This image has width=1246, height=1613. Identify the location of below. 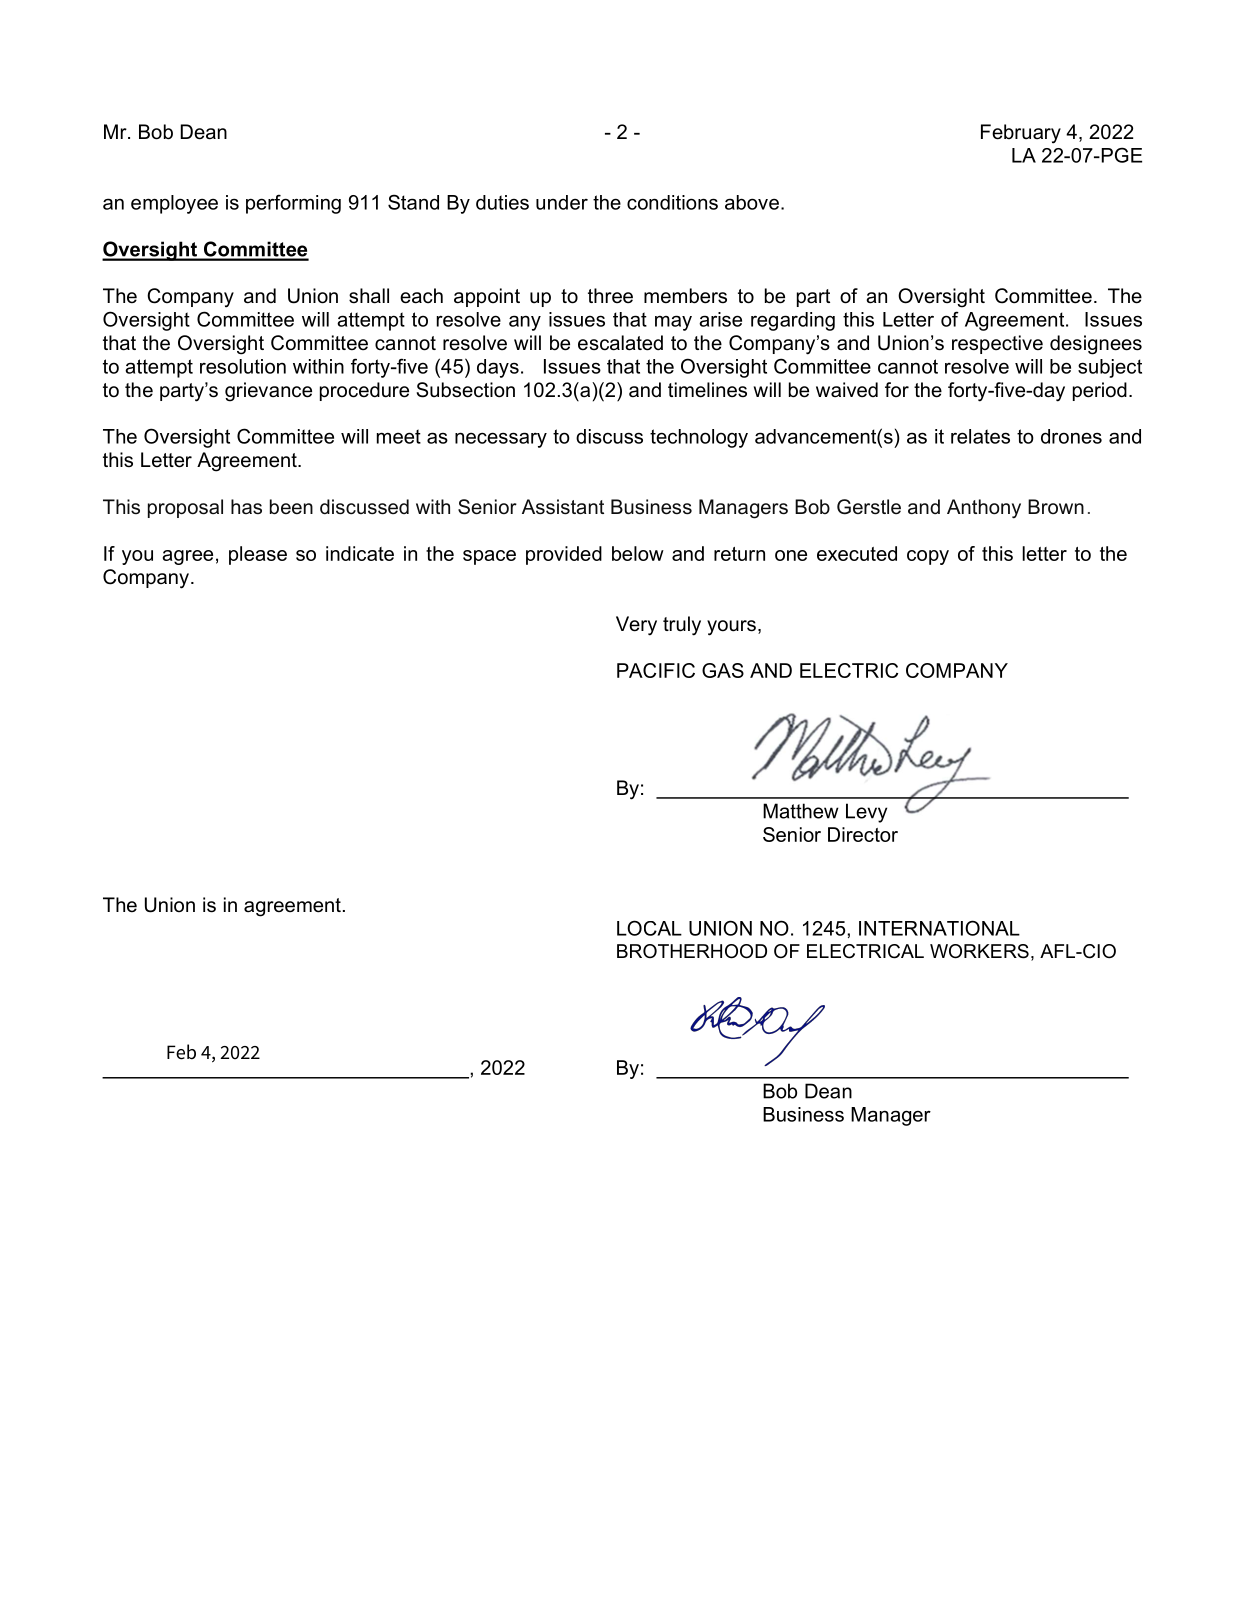
(638, 553).
